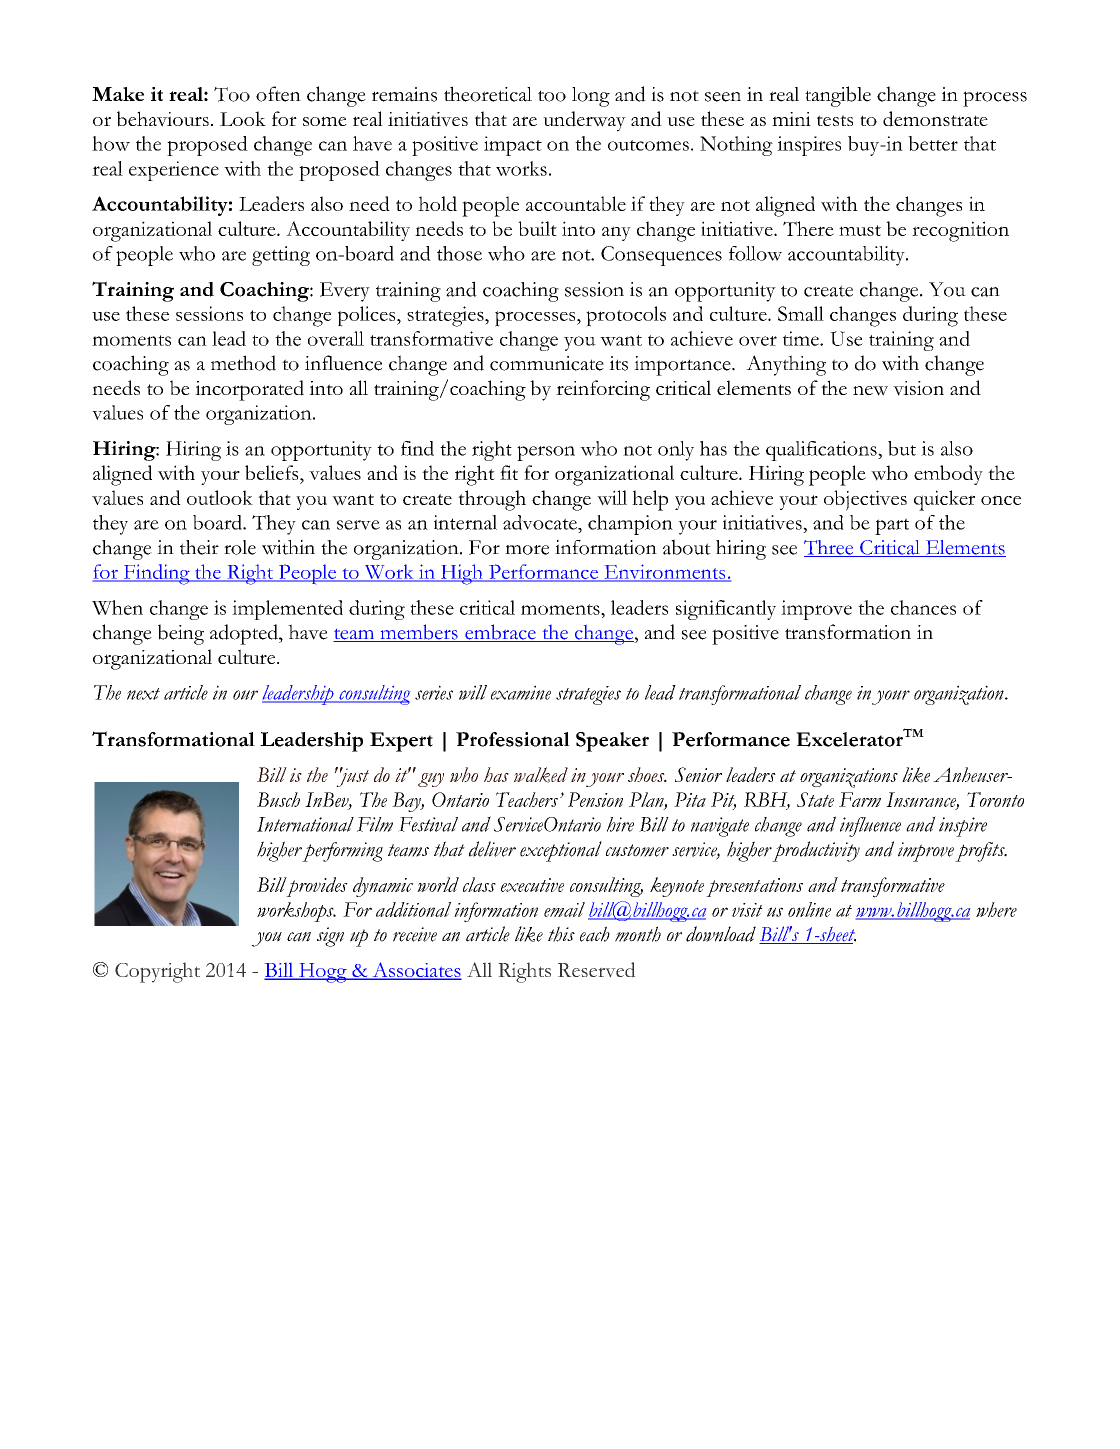 The image size is (1120, 1449). Describe the element at coordinates (163, 119) in the page. I see `behaviours` at that location.
